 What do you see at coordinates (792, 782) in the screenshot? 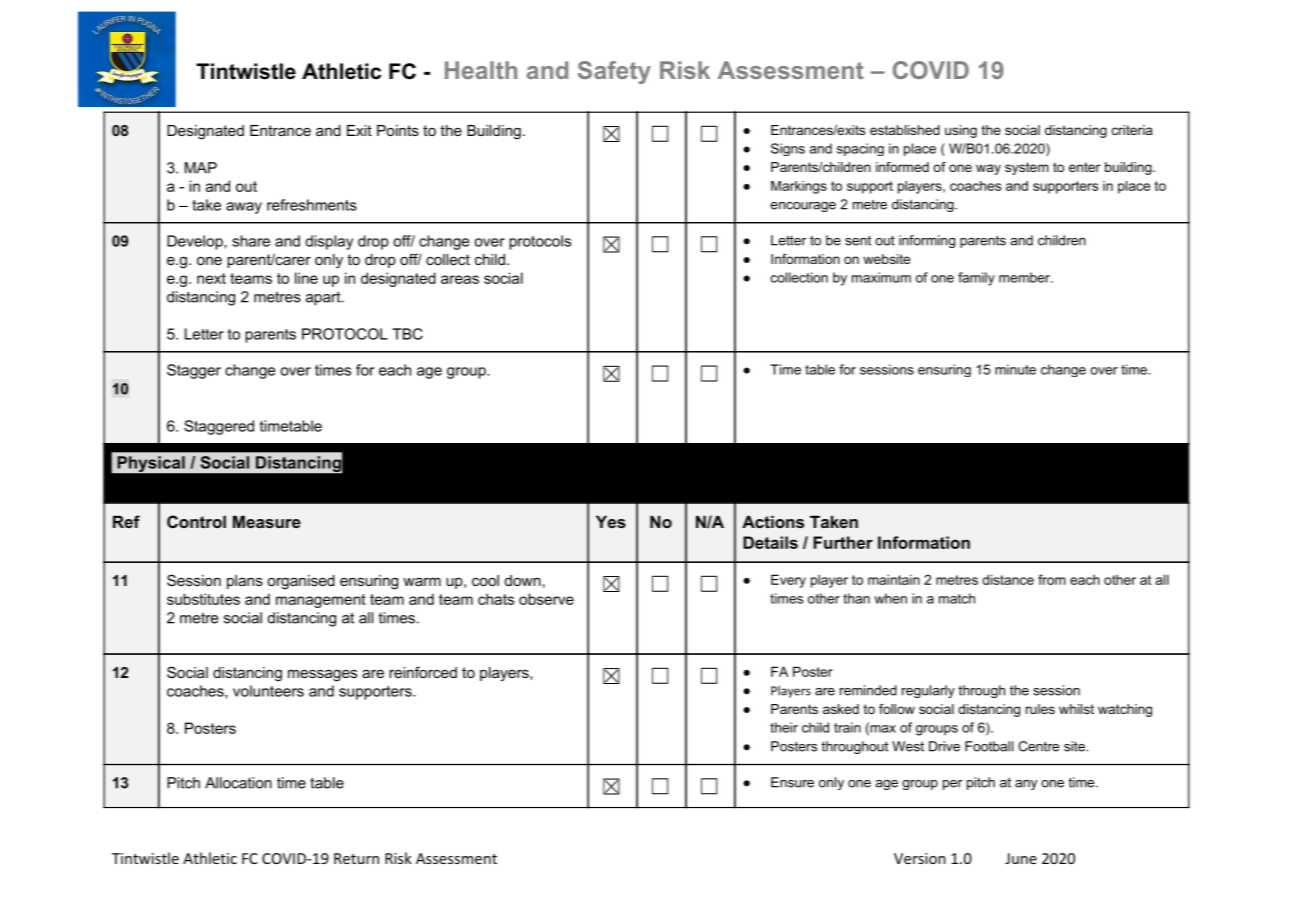
I see `Ensure` at bounding box center [792, 782].
